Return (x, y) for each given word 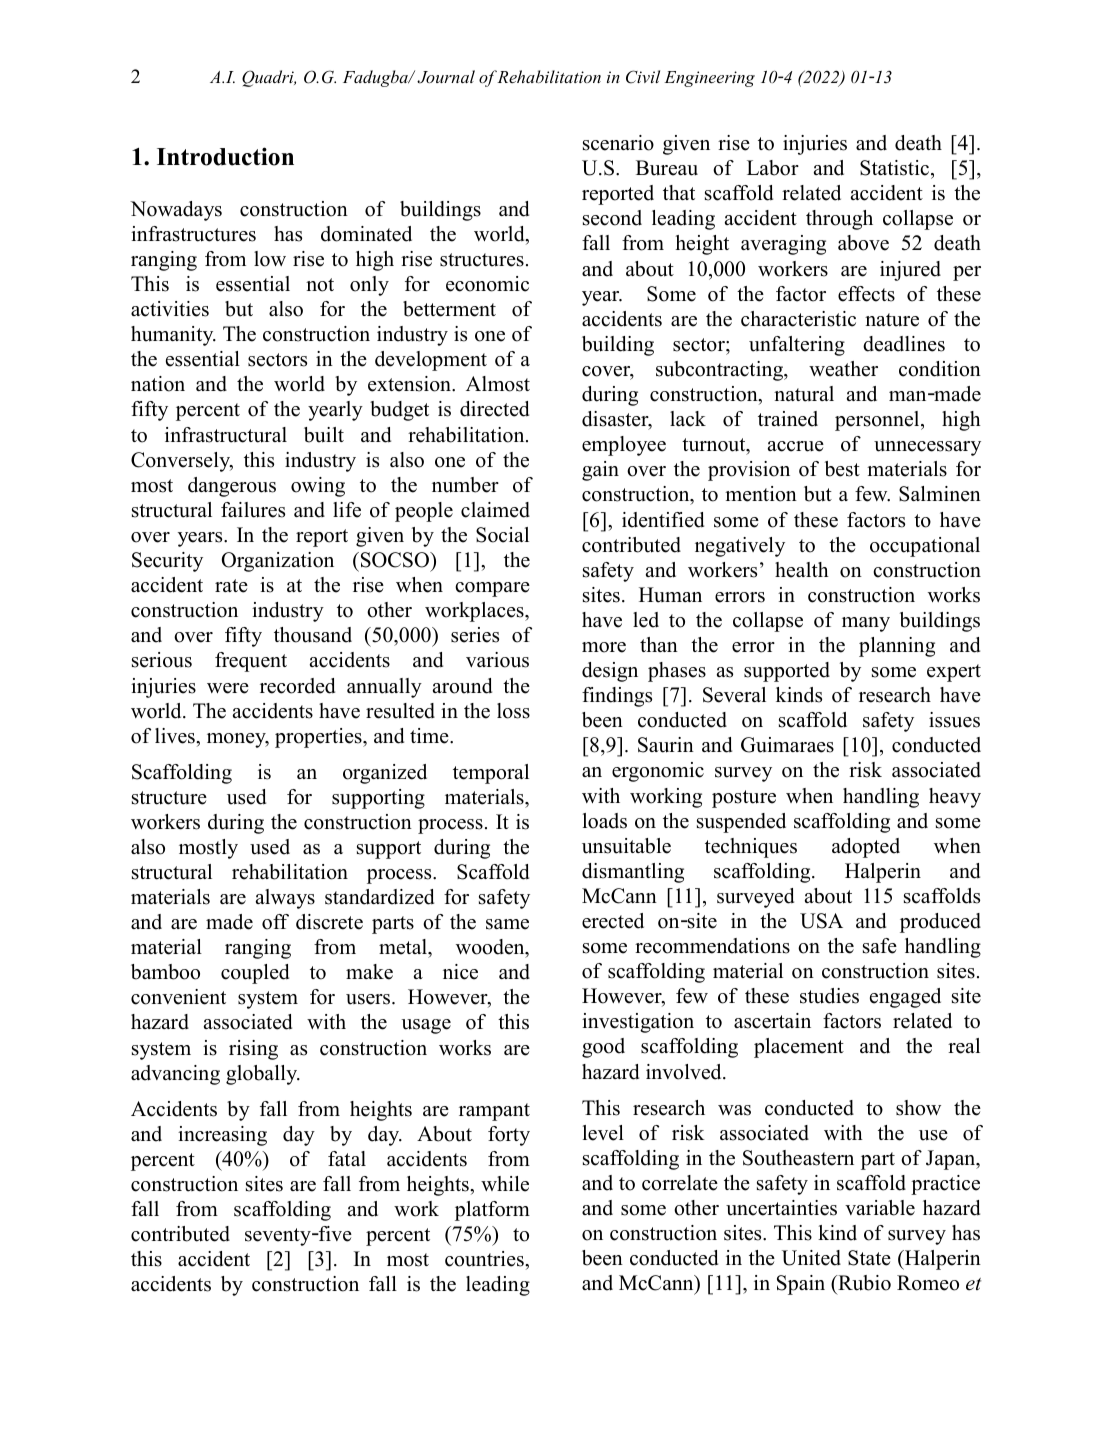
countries (485, 1259)
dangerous (232, 487)
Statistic (896, 168)
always (285, 899)
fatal (347, 1158)
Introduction (225, 156)
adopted (866, 848)
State (869, 1258)
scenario (618, 143)
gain (600, 471)
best (842, 469)
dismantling (633, 873)
